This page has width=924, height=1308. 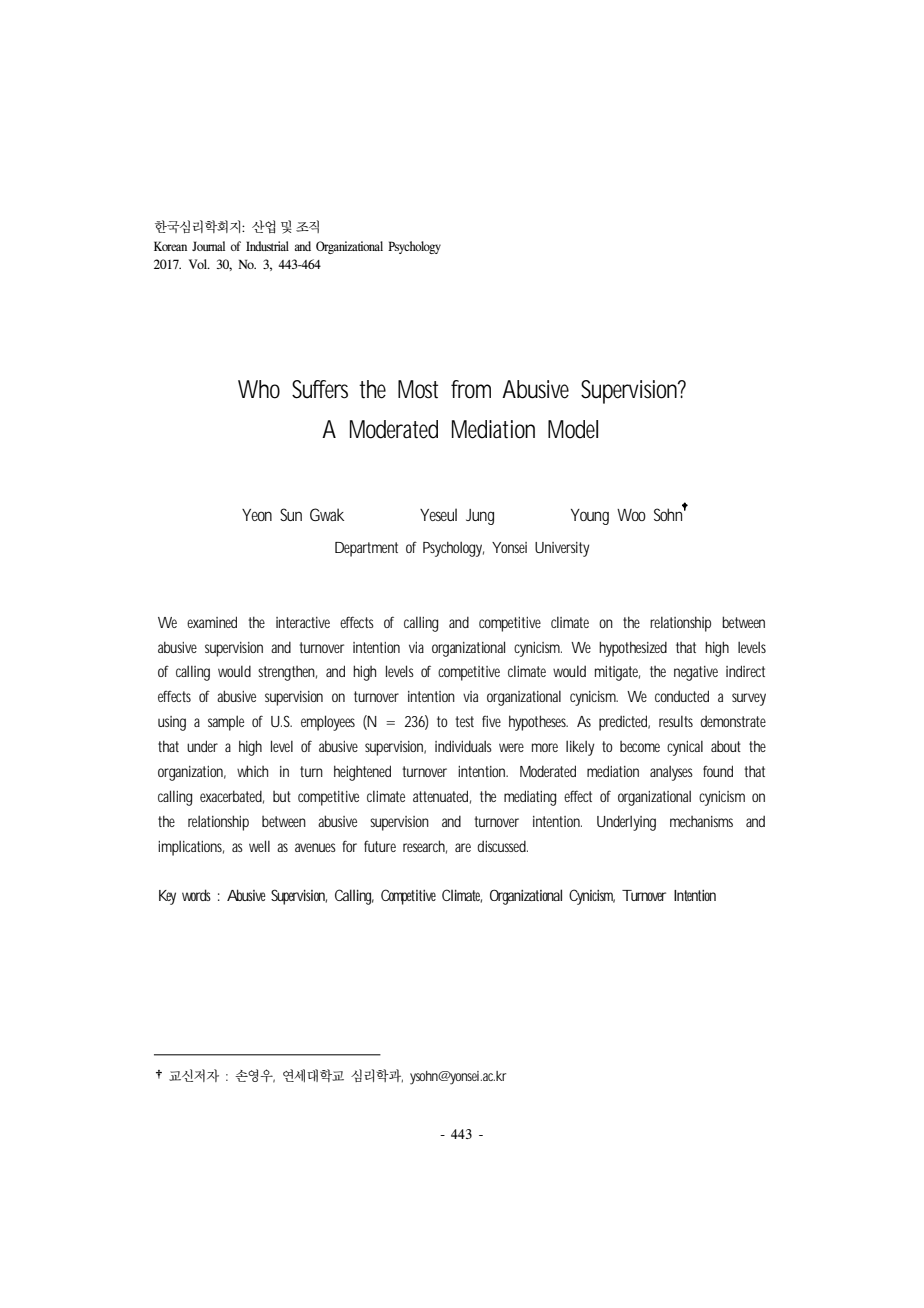 I want to click on Model, so click(x=573, y=429).
